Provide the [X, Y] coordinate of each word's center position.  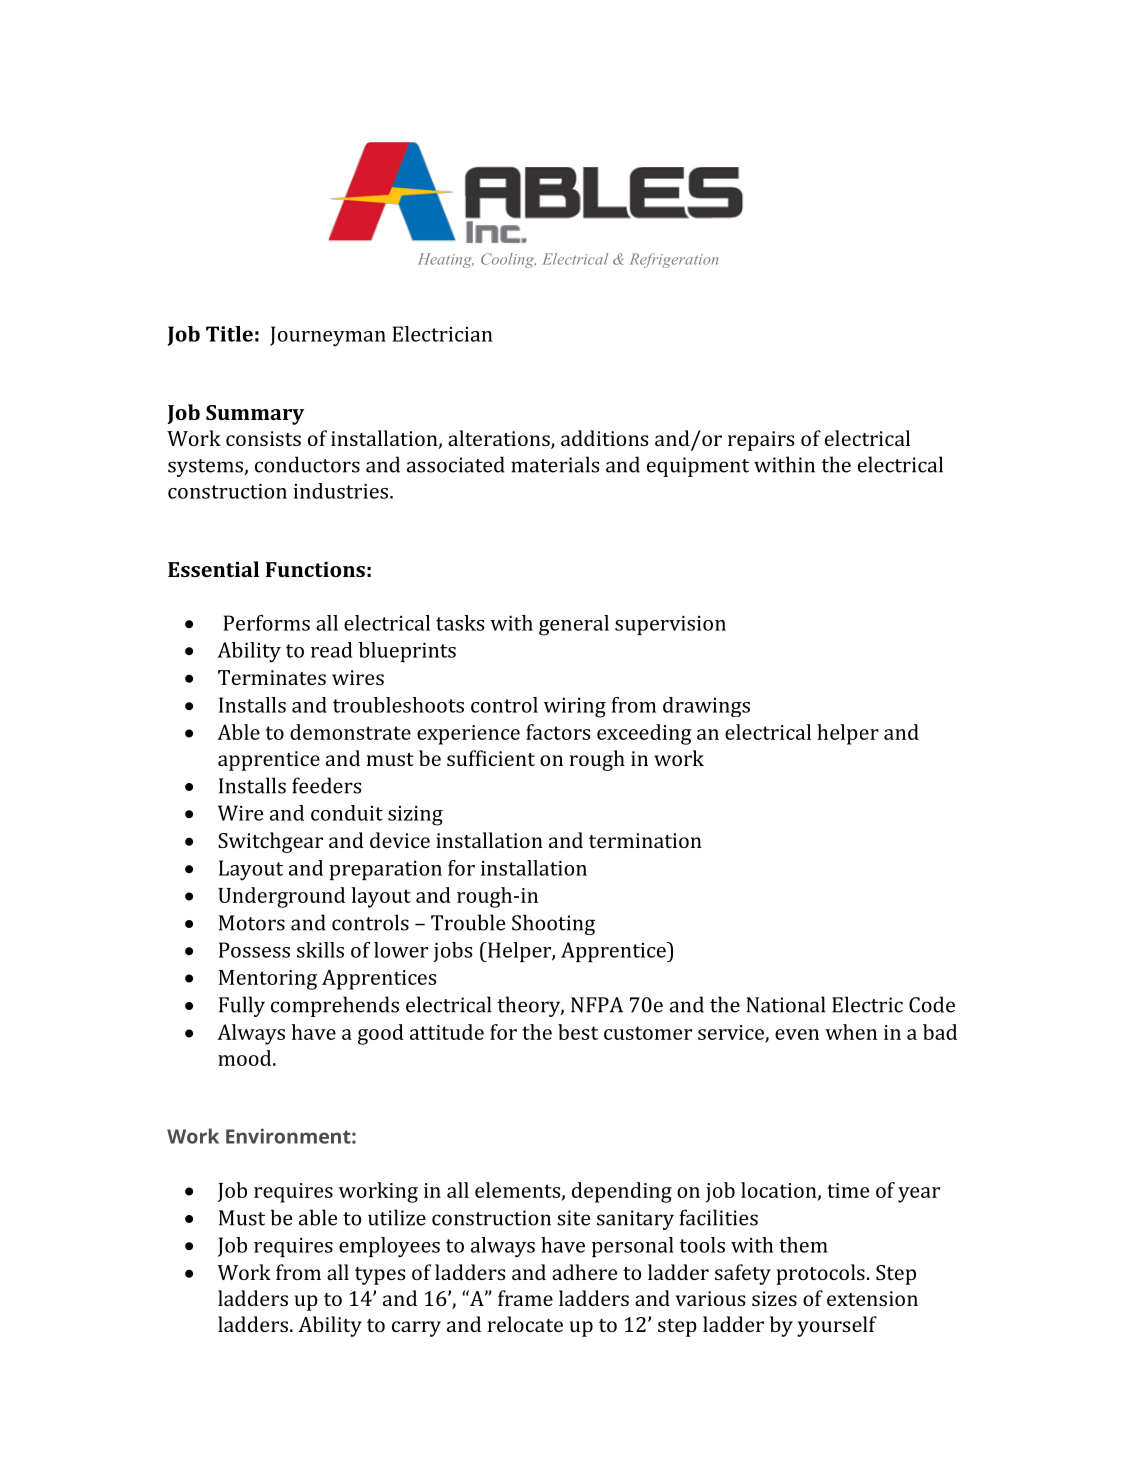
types [380, 1276]
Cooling [508, 260]
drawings [706, 707]
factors [558, 732]
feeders [326, 785]
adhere [584, 1272]
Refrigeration [674, 260]
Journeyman [328, 336]
